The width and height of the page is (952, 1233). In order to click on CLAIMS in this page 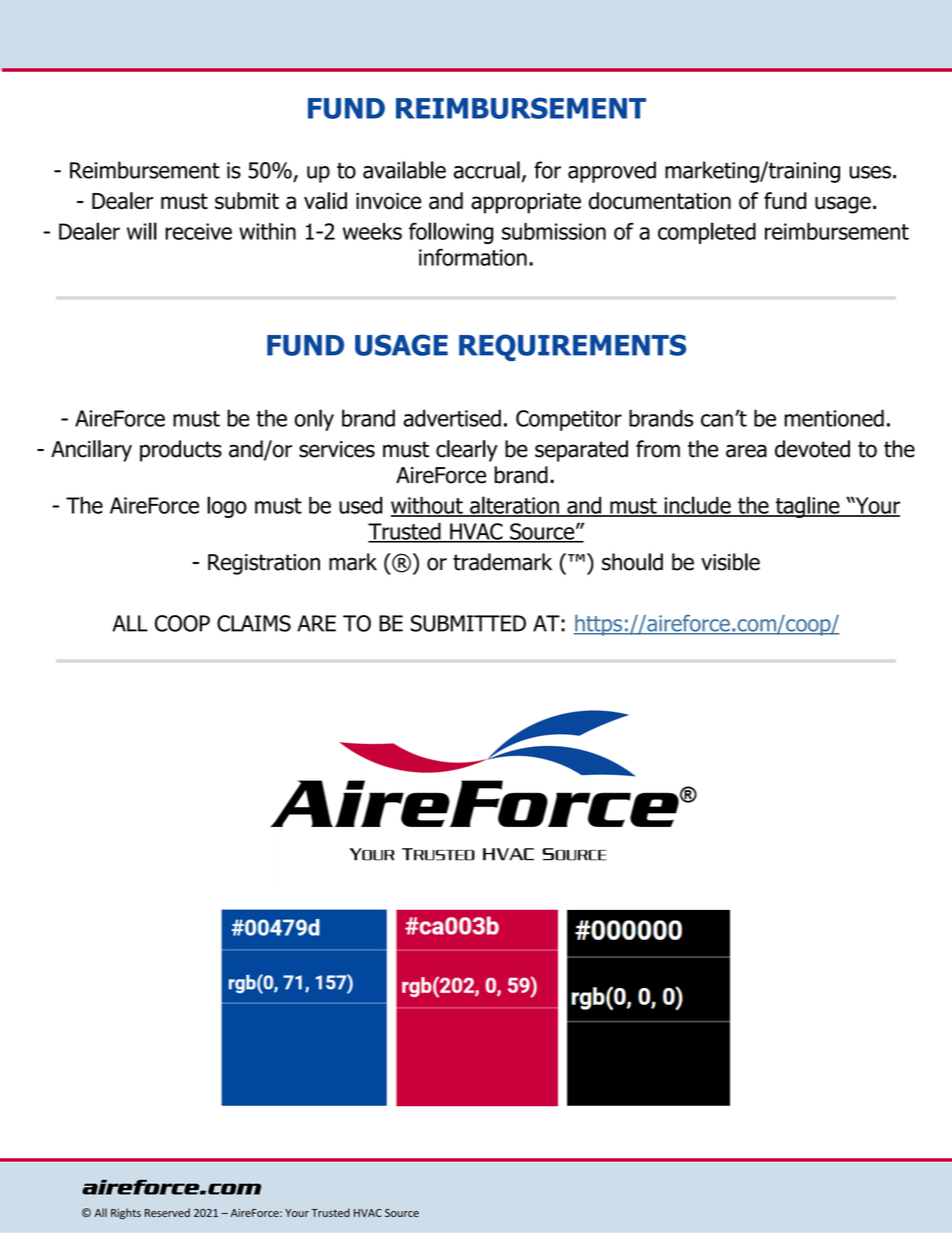, I will do `click(254, 623)`.
